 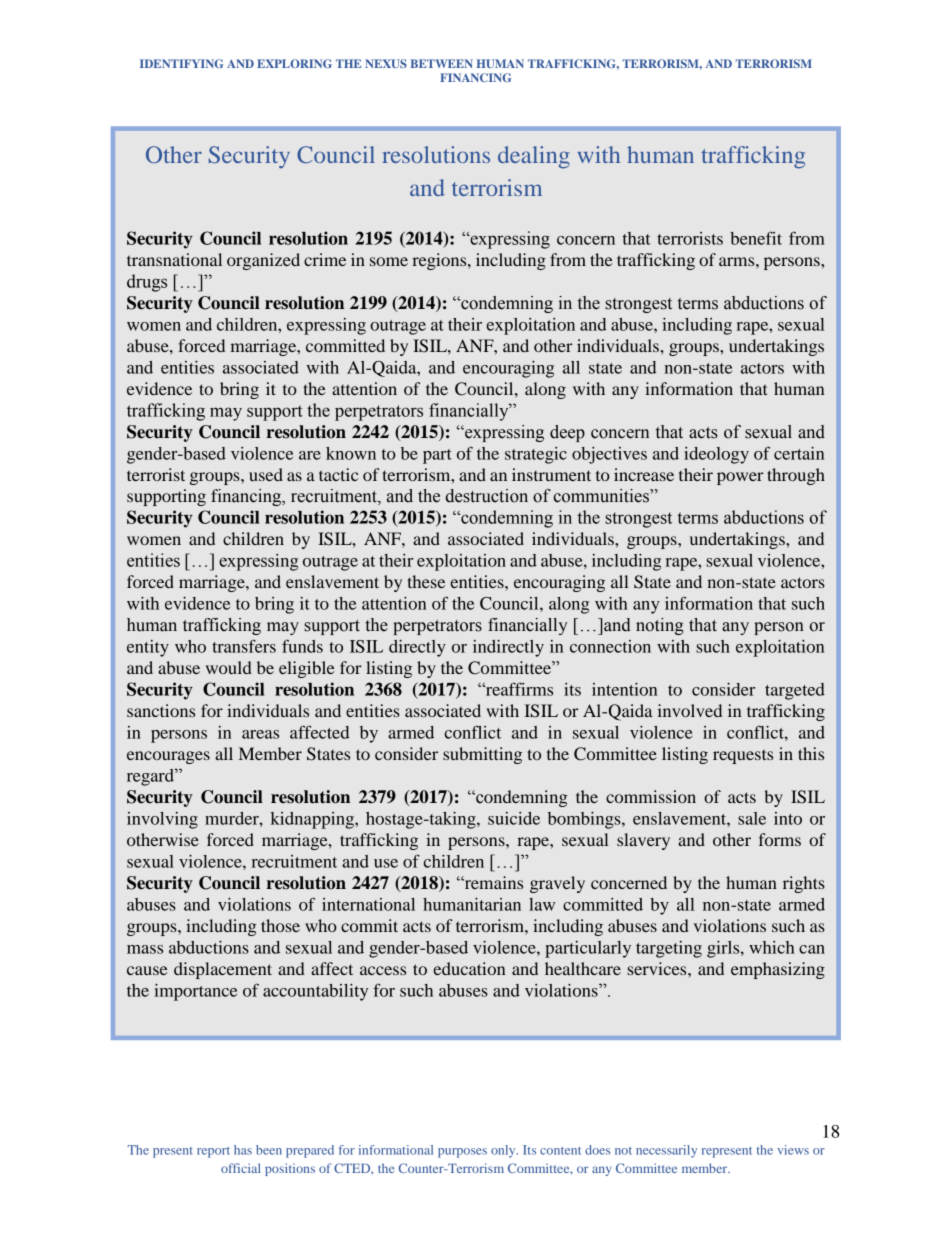 I want to click on ideology, so click(x=716, y=455).
